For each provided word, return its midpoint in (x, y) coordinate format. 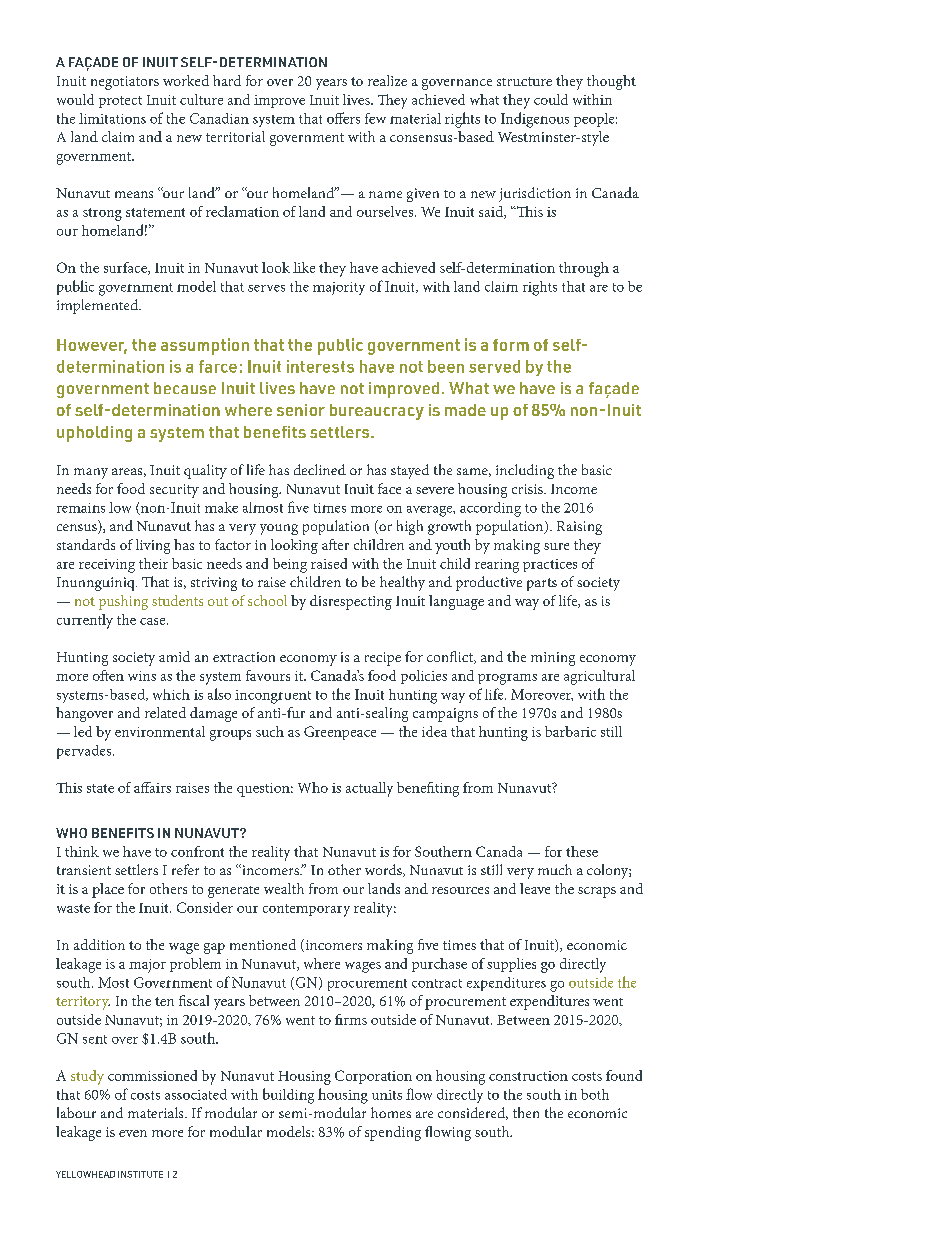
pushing (123, 602)
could (551, 99)
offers (343, 118)
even (133, 1133)
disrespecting (351, 602)
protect (120, 102)
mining (553, 659)
